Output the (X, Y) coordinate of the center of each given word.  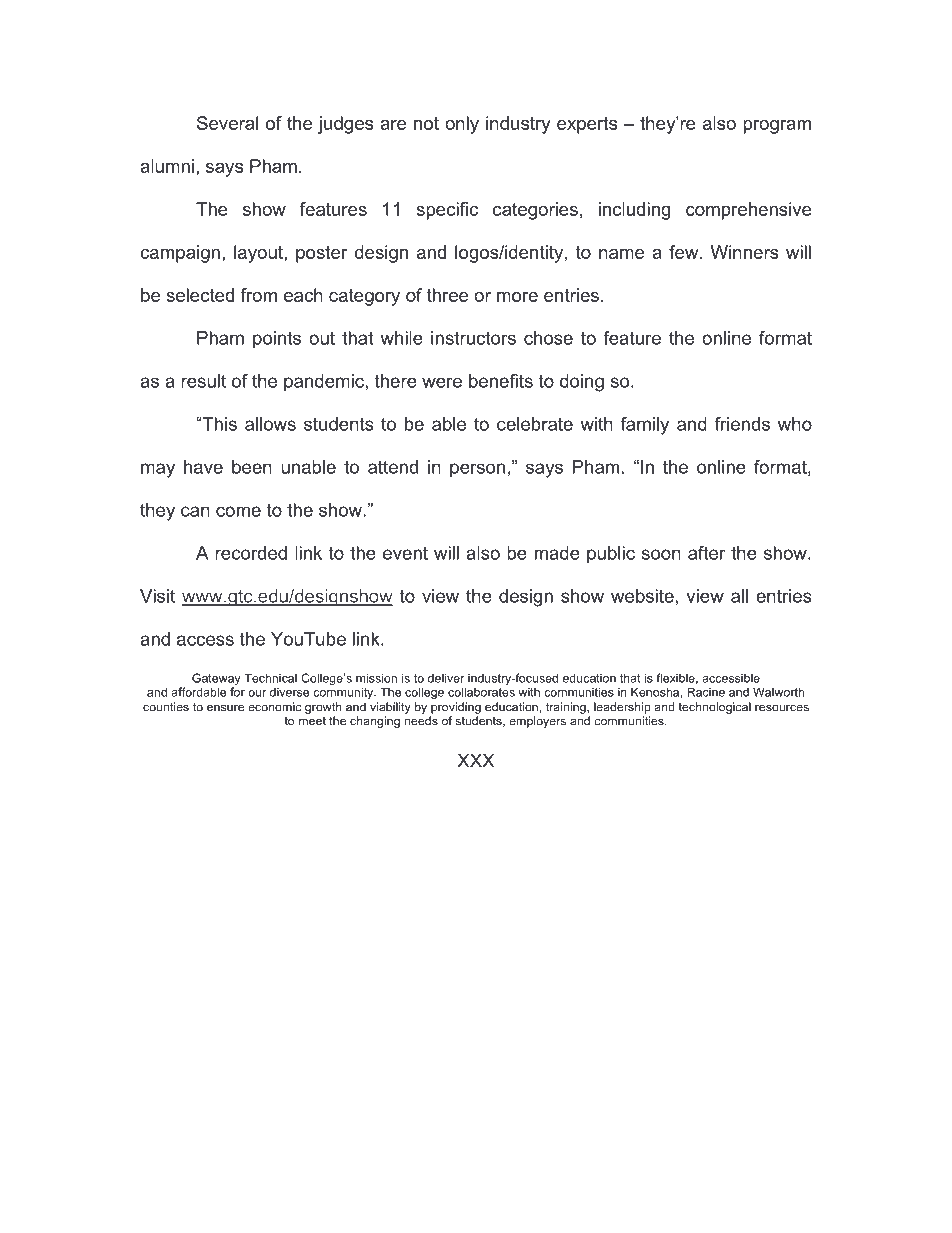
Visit (157, 596)
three (447, 295)
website (642, 596)
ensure (225, 708)
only (462, 125)
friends (742, 424)
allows (270, 424)
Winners (745, 252)
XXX (476, 760)
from (259, 295)
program (777, 127)
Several (227, 123)
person (477, 470)
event (405, 553)
